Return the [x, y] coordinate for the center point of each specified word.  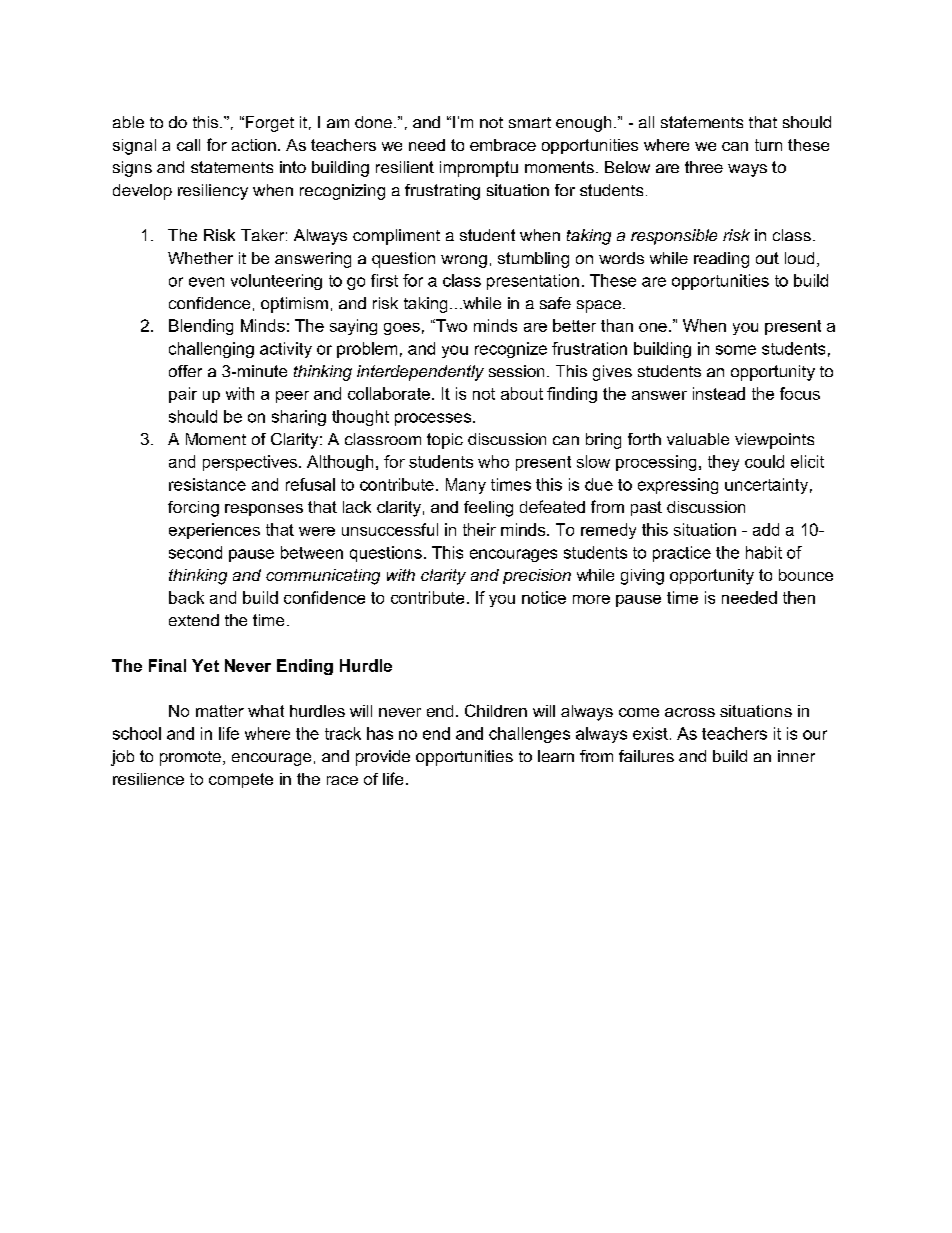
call [188, 145]
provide [383, 758]
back [186, 597]
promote [190, 758]
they [723, 463]
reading [721, 260]
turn [768, 145]
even [206, 282]
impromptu [479, 169]
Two [450, 325]
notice [544, 597]
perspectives [250, 463]
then [799, 597]
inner [796, 756]
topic [445, 441]
